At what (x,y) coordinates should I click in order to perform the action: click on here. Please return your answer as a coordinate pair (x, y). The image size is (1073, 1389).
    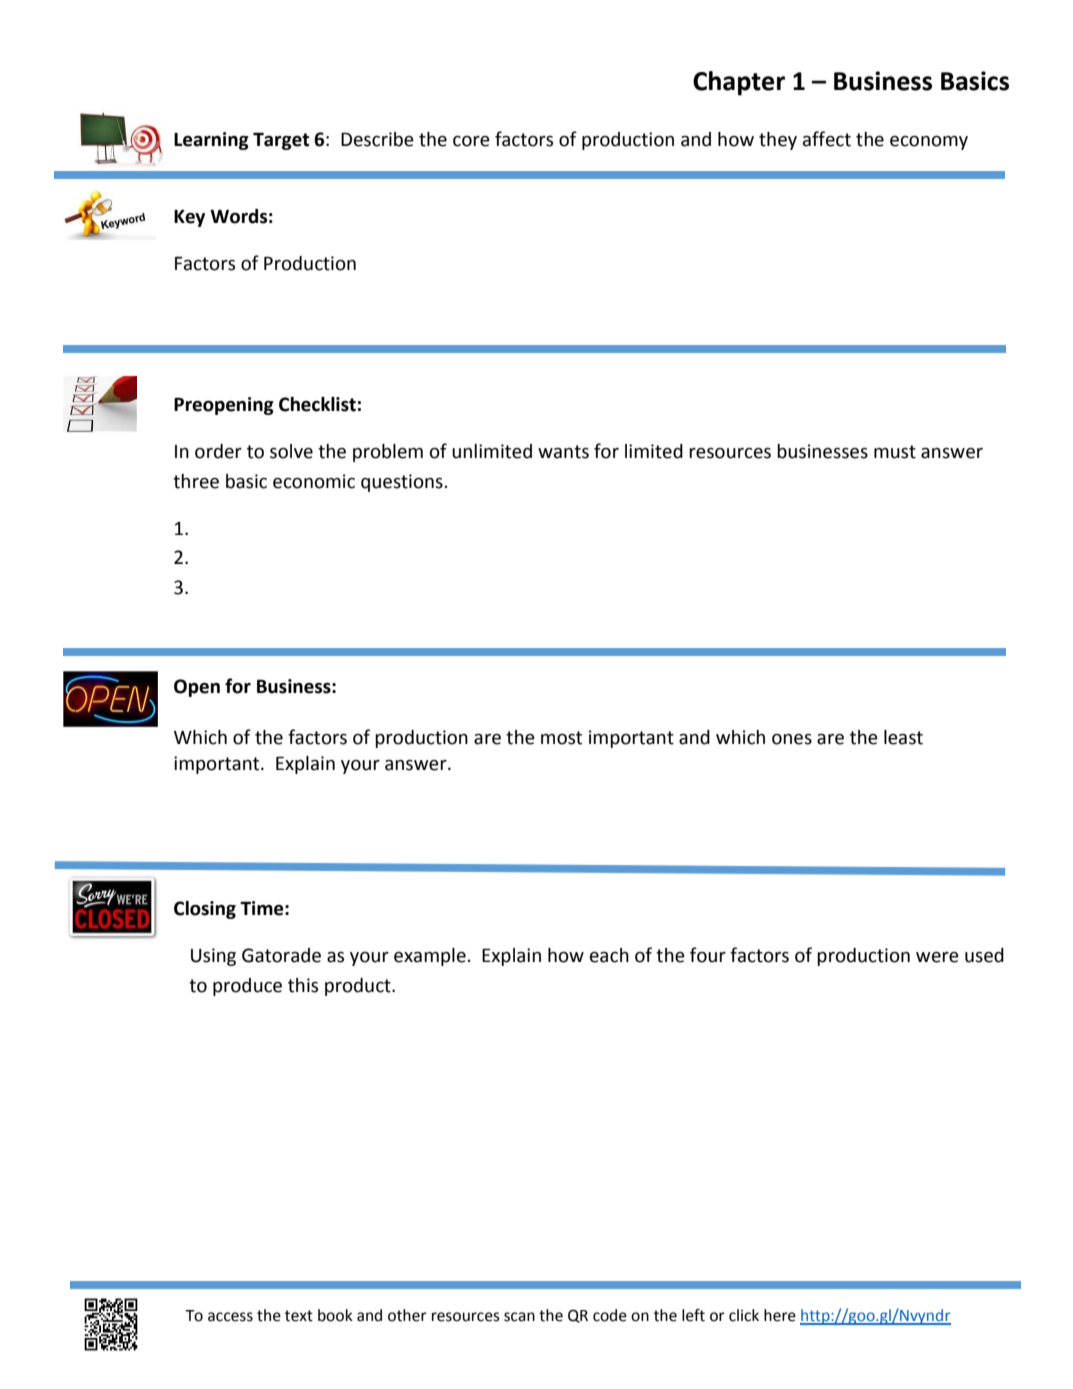
    Looking at the image, I should click on (780, 1315).
